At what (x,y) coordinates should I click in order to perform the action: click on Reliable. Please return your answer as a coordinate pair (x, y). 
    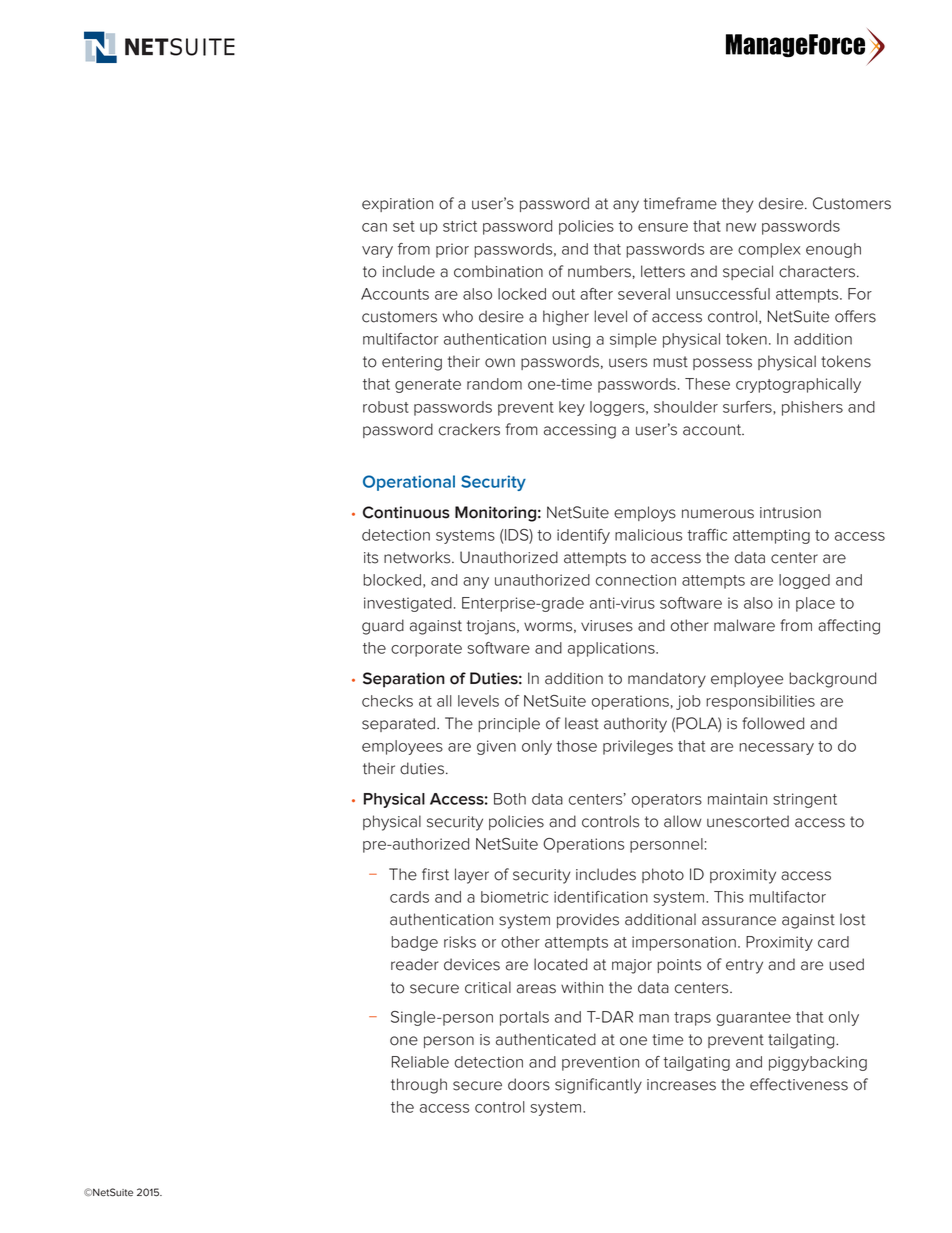
    Looking at the image, I should click on (420, 1062).
